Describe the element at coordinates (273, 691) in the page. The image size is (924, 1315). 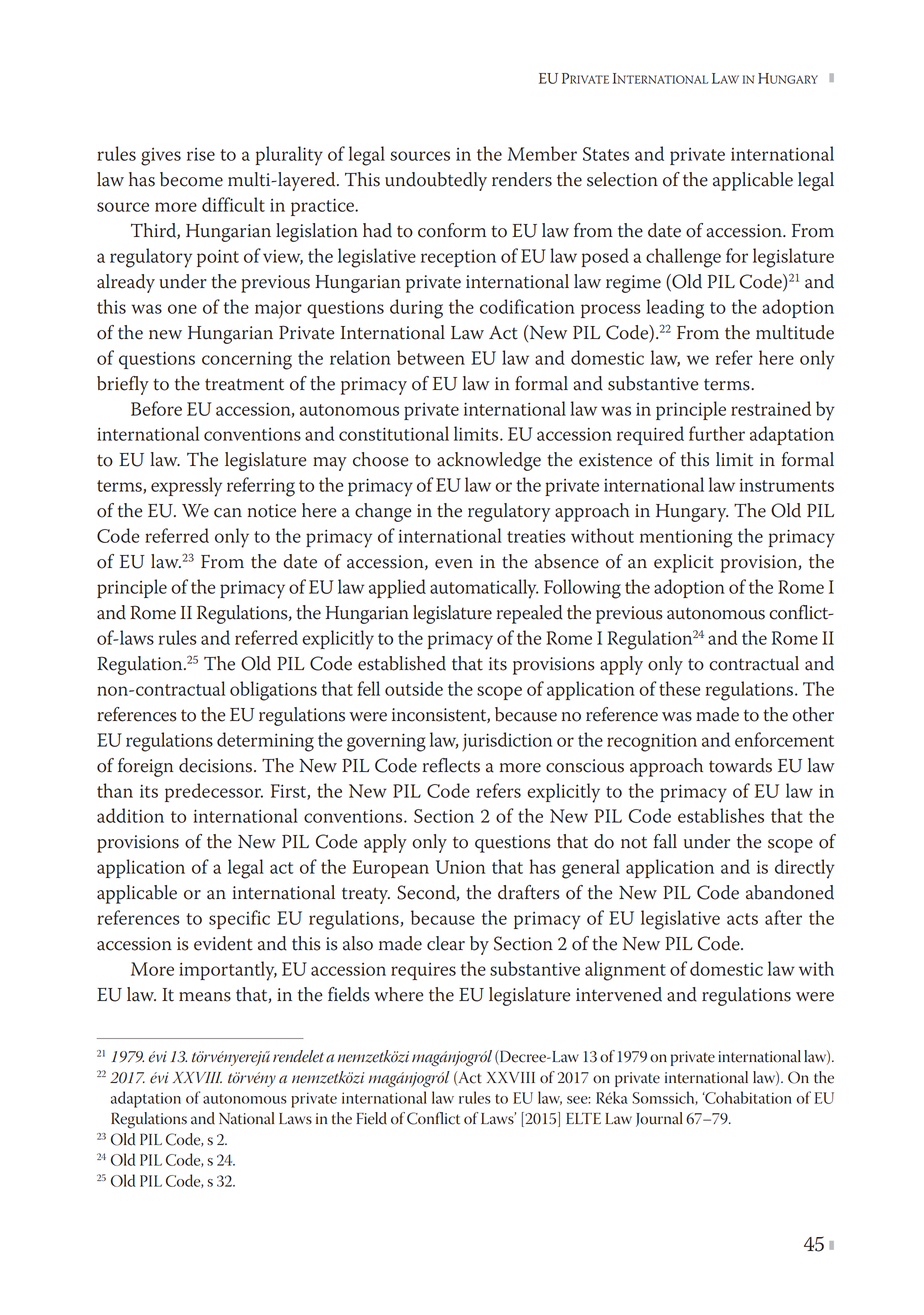
I see `obligations` at that location.
